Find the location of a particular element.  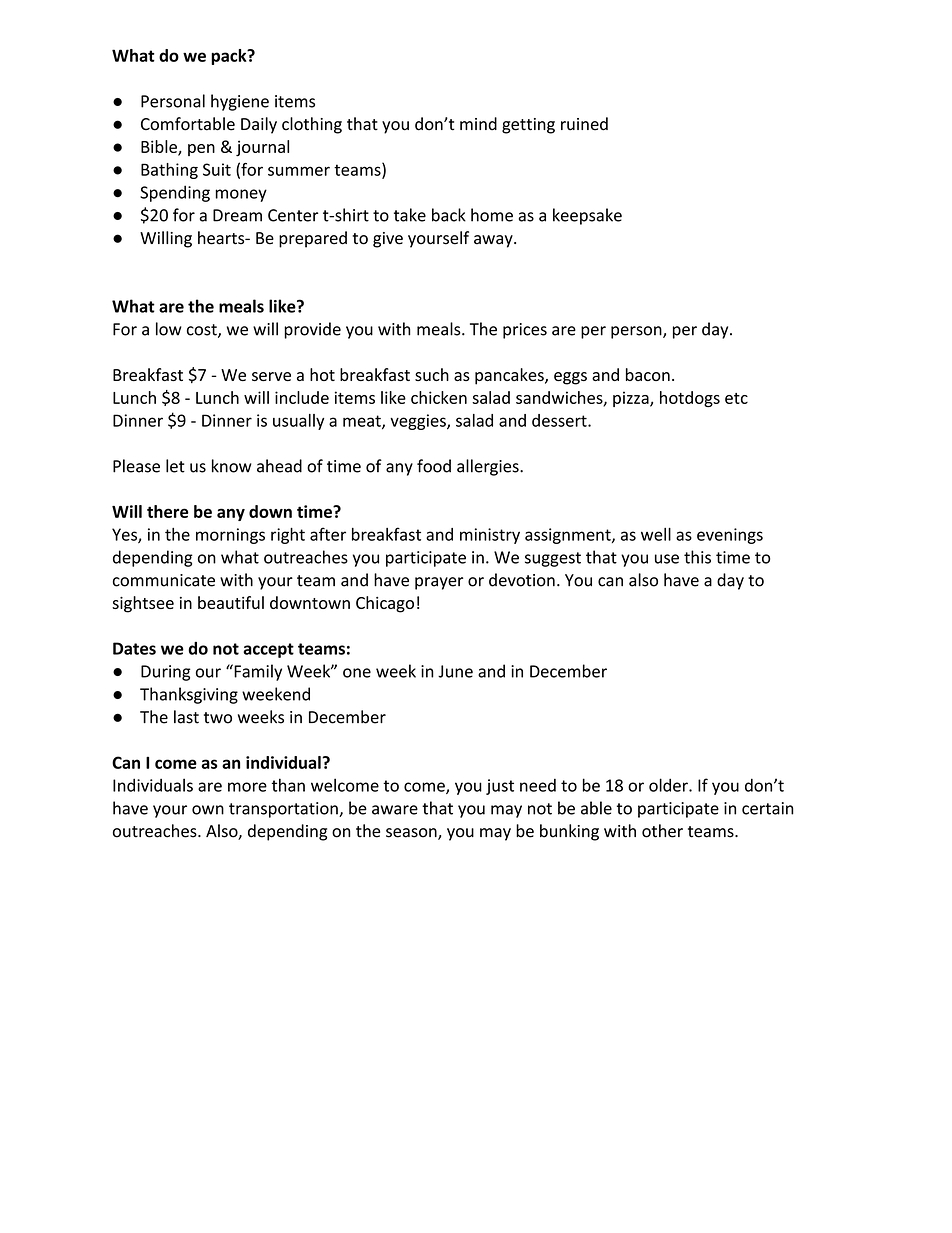

pack is located at coordinates (230, 57).
